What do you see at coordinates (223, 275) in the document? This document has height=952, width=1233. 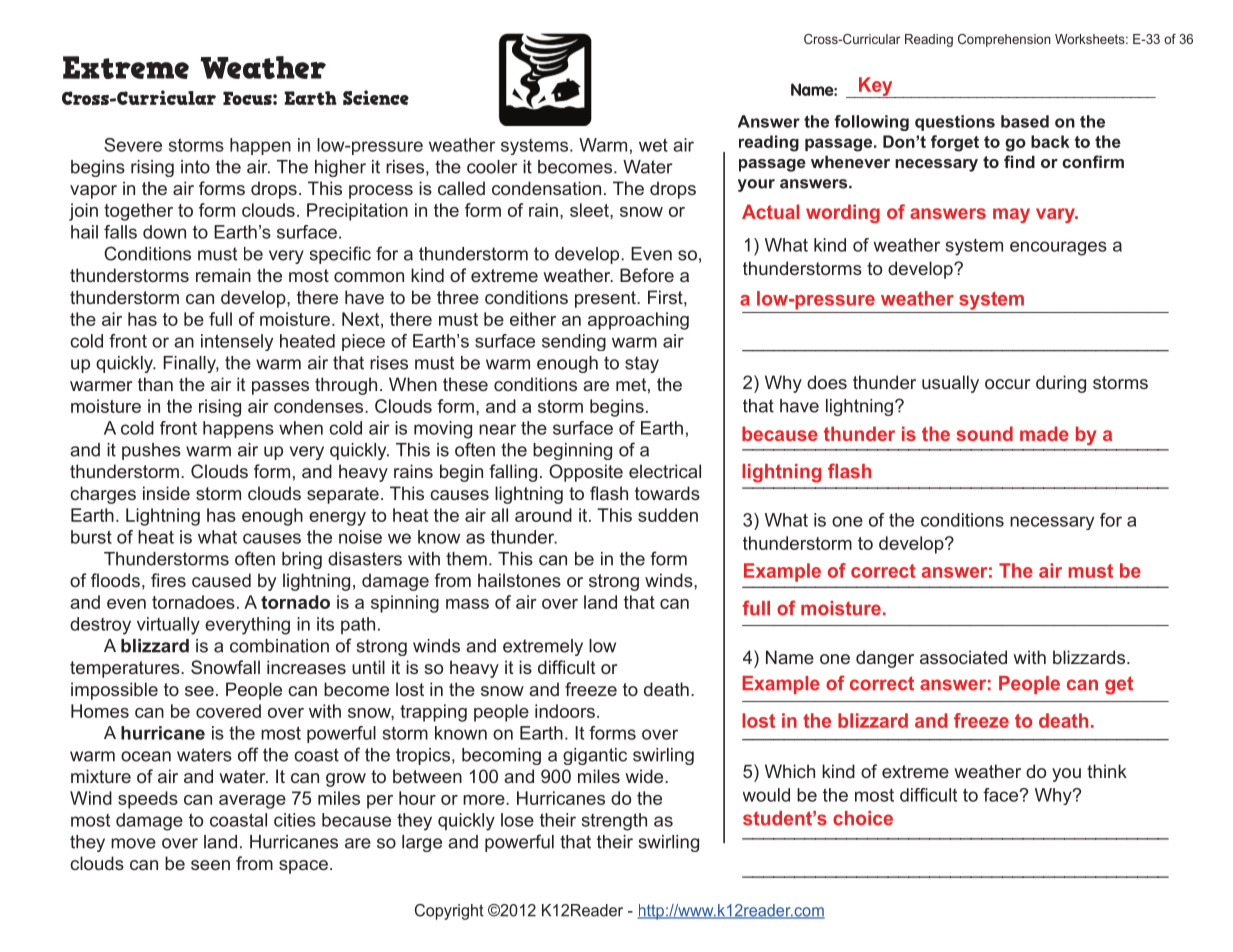 I see `remain` at bounding box center [223, 275].
